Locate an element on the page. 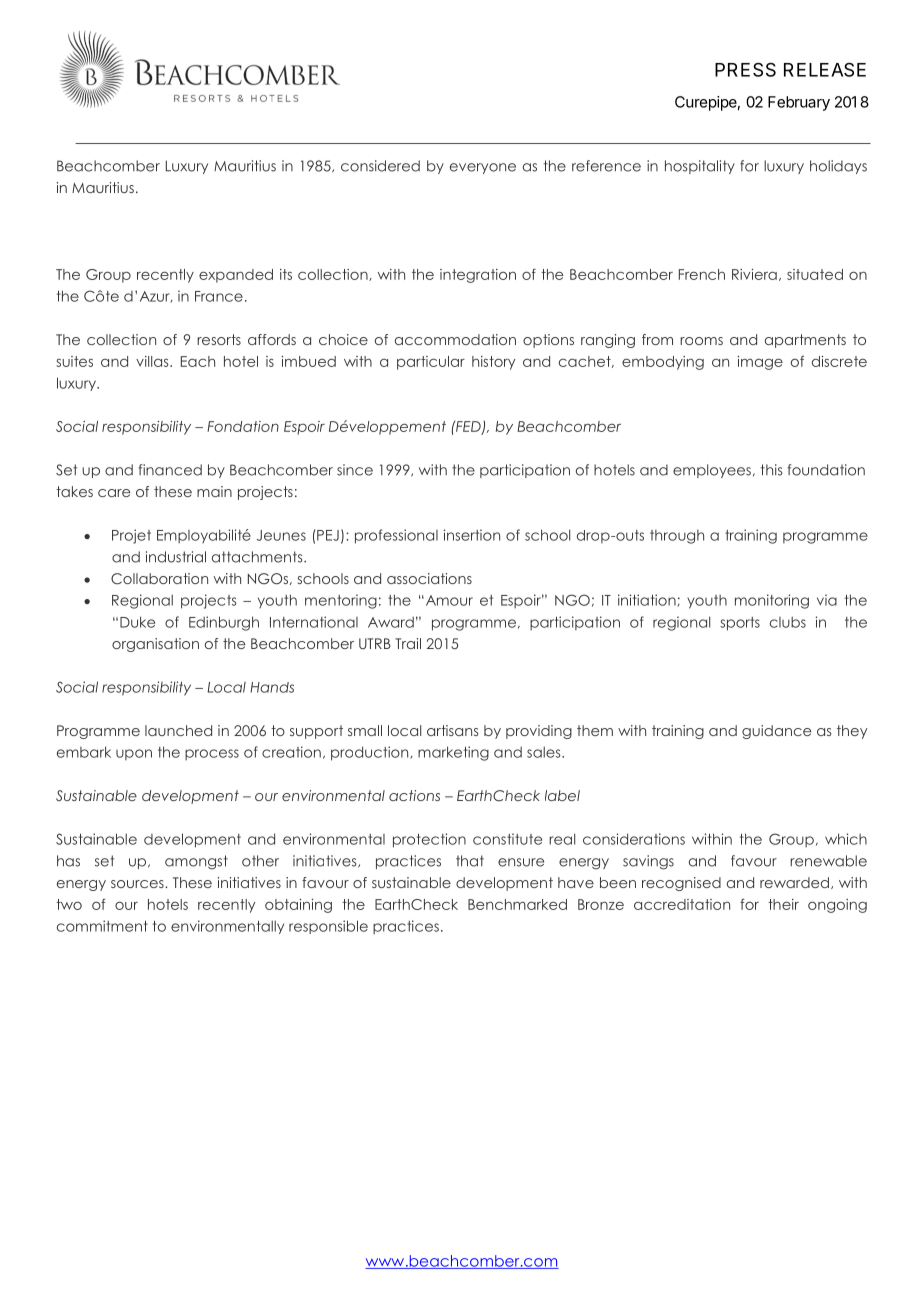 The image size is (924, 1308). considered is located at coordinates (380, 166).
